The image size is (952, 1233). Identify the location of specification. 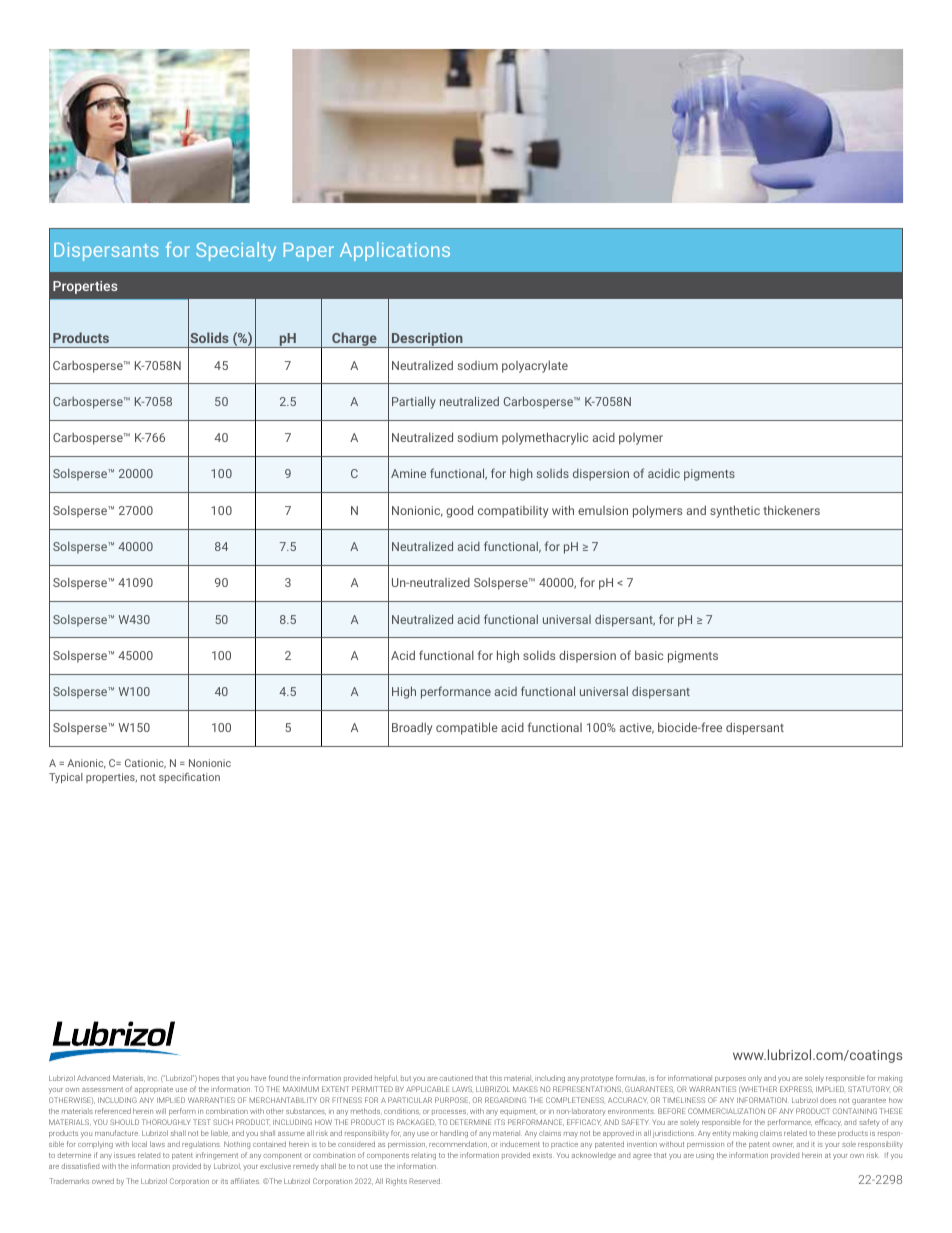
(189, 778).
